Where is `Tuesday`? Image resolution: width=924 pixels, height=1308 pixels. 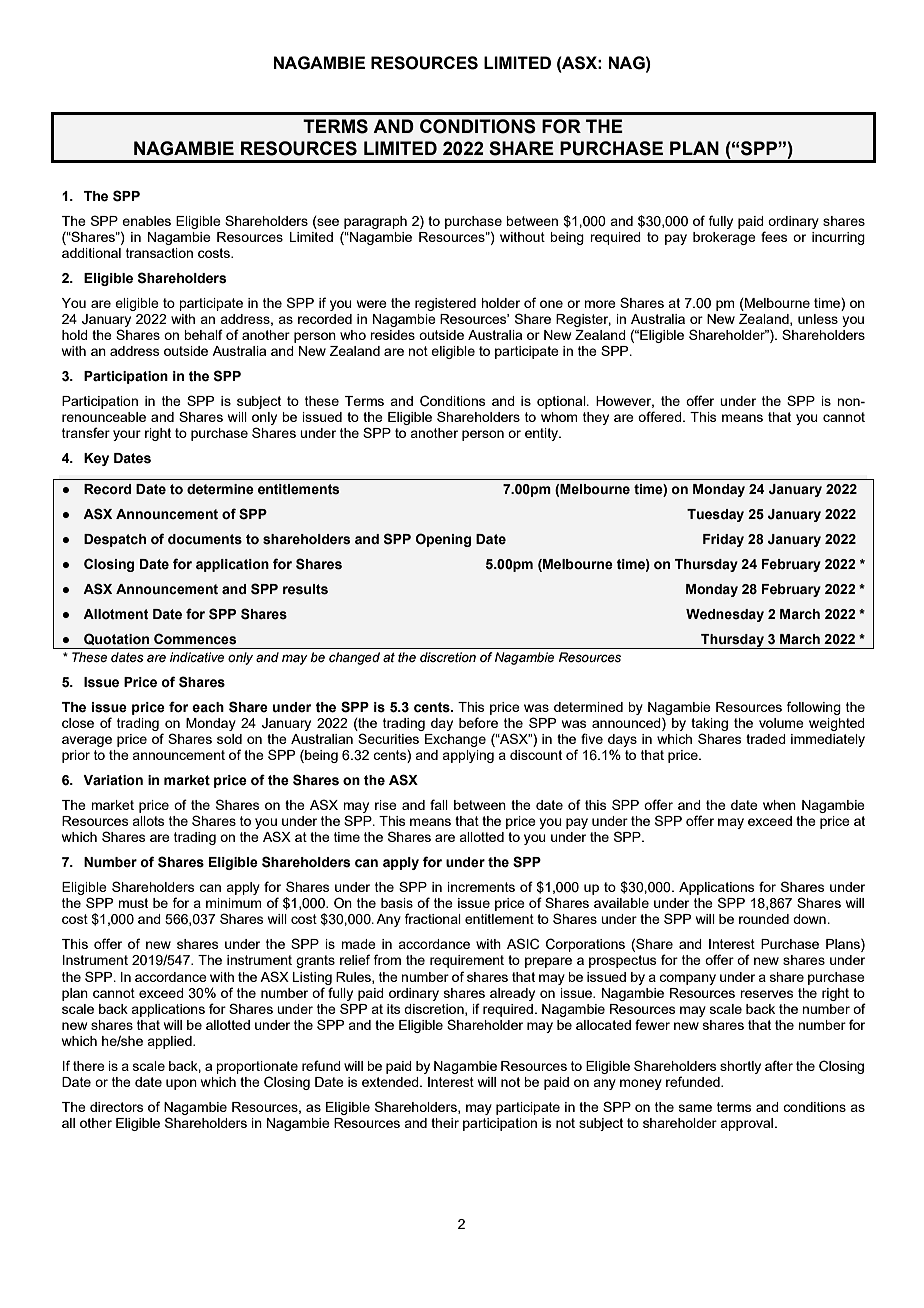 Tuesday is located at coordinates (715, 515).
